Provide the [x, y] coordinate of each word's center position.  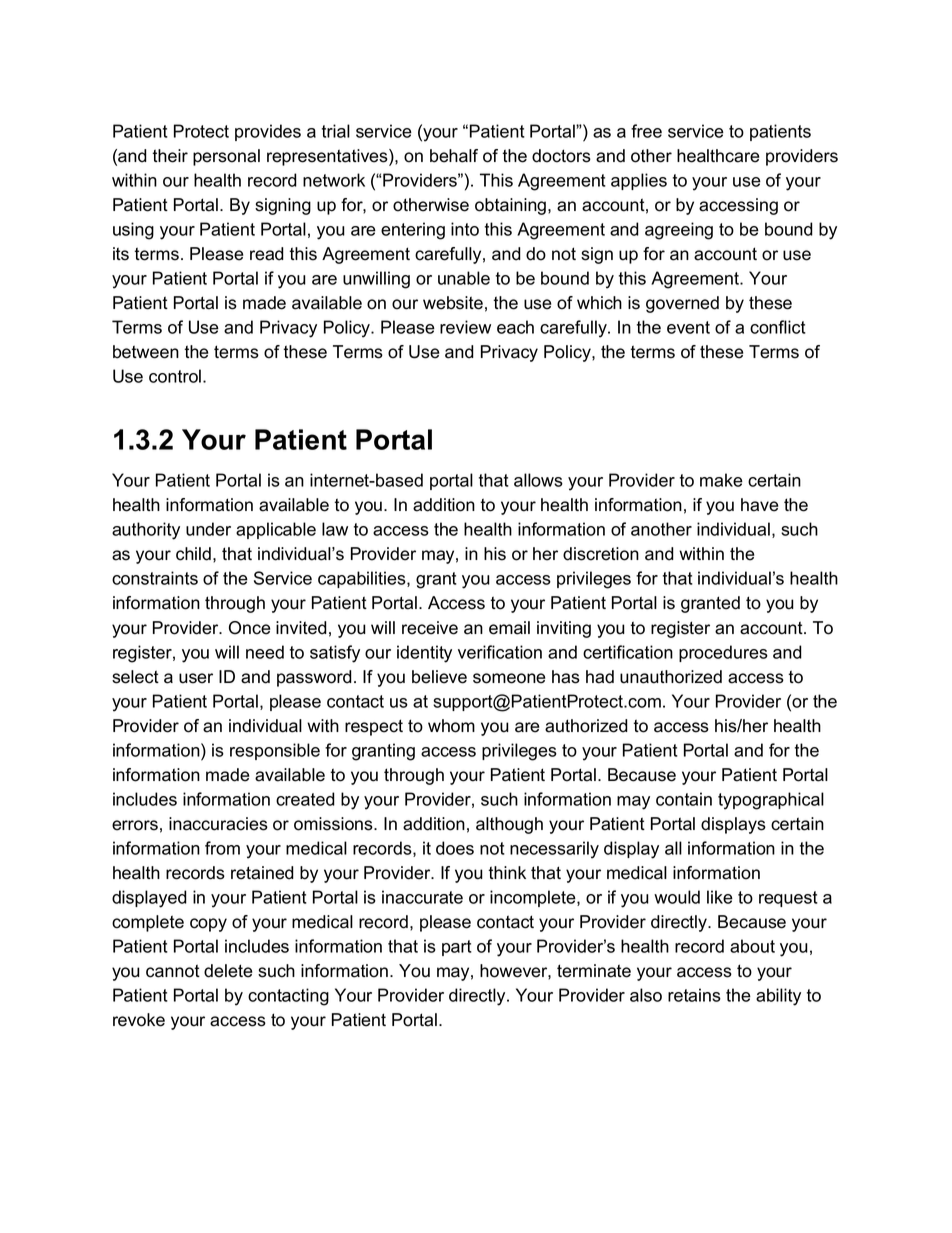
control [176, 376]
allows [538, 480]
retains [694, 995]
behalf [454, 156]
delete [228, 971]
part [457, 948]
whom [451, 726]
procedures [723, 653]
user [196, 678]
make [721, 480]
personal [226, 157]
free [646, 131]
